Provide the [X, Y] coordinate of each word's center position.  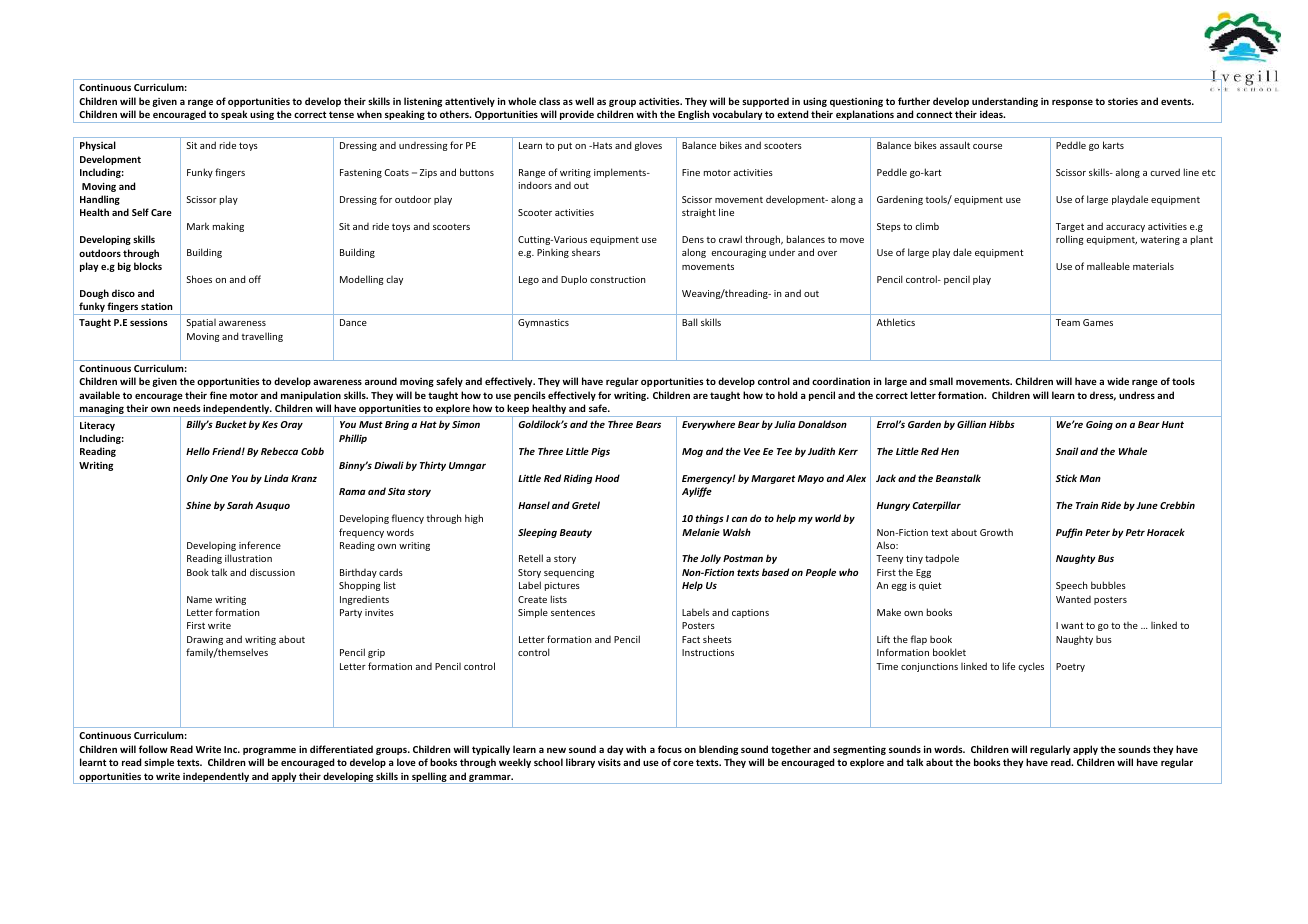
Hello [198, 451]
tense [341, 114]
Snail [1067, 451]
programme [269, 751]
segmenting [859, 750]
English [693, 116]
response [1072, 103]
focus [670, 749]
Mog [692, 452]
